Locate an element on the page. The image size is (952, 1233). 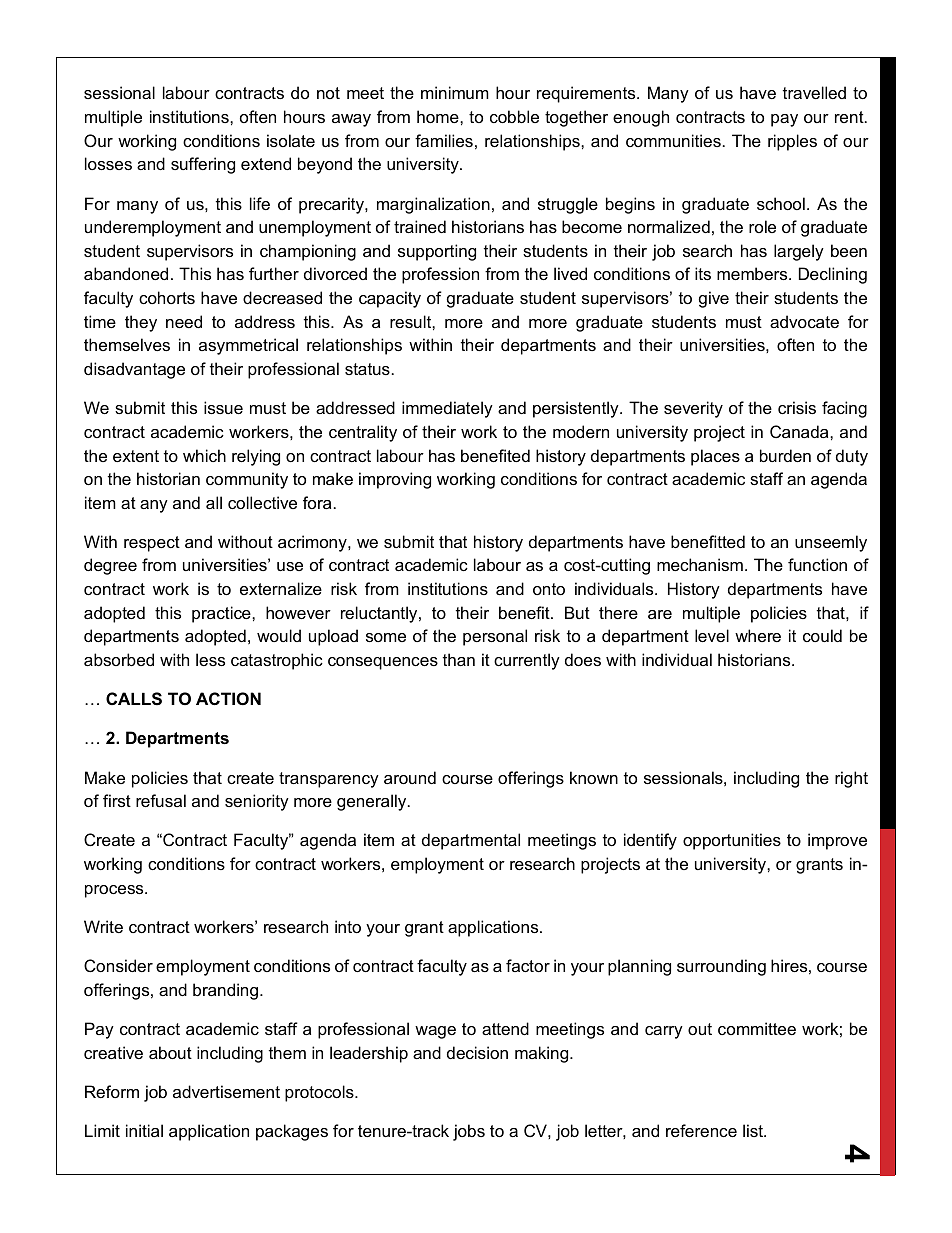
around is located at coordinates (410, 777).
